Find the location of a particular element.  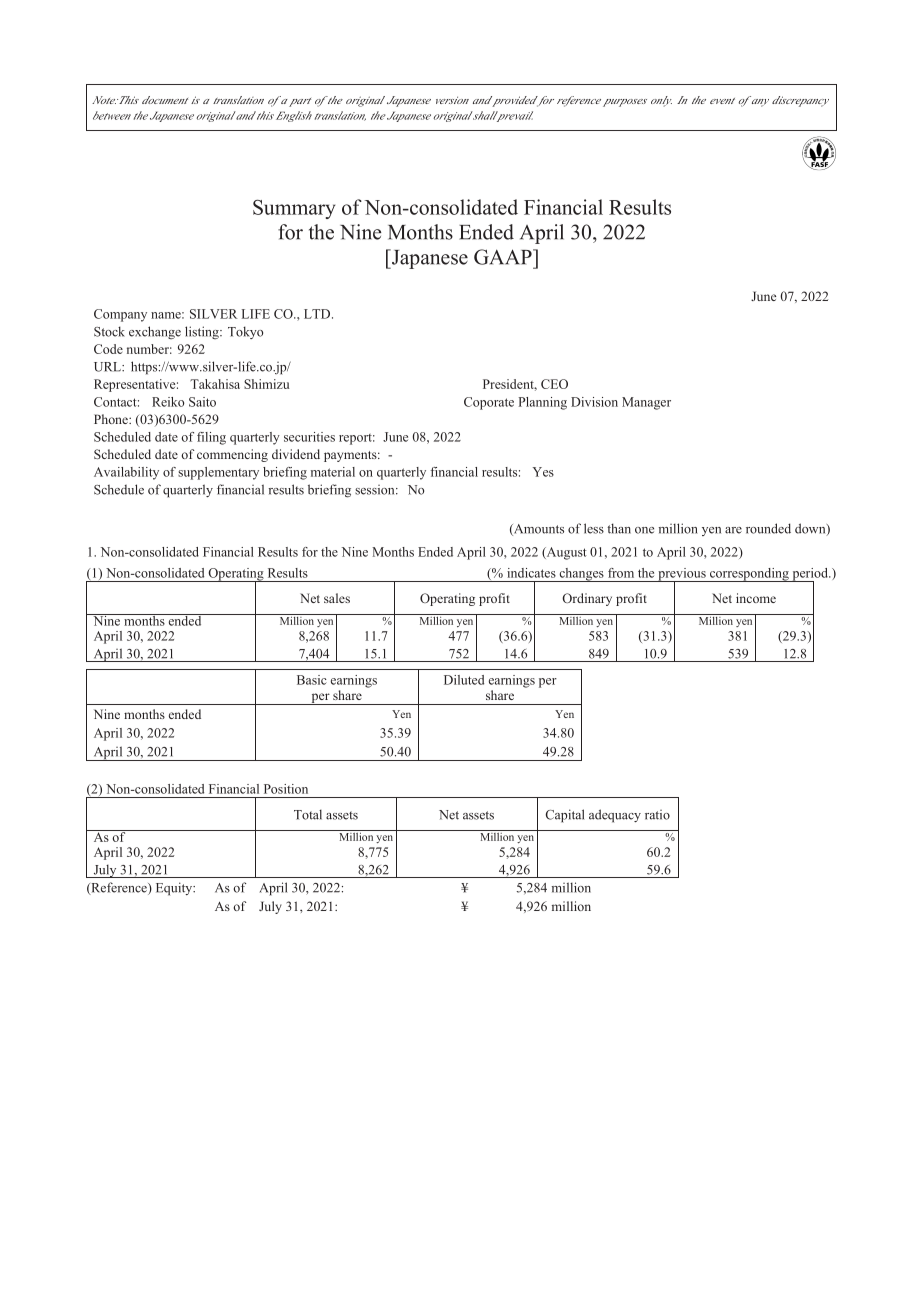

ratio is located at coordinates (657, 815).
